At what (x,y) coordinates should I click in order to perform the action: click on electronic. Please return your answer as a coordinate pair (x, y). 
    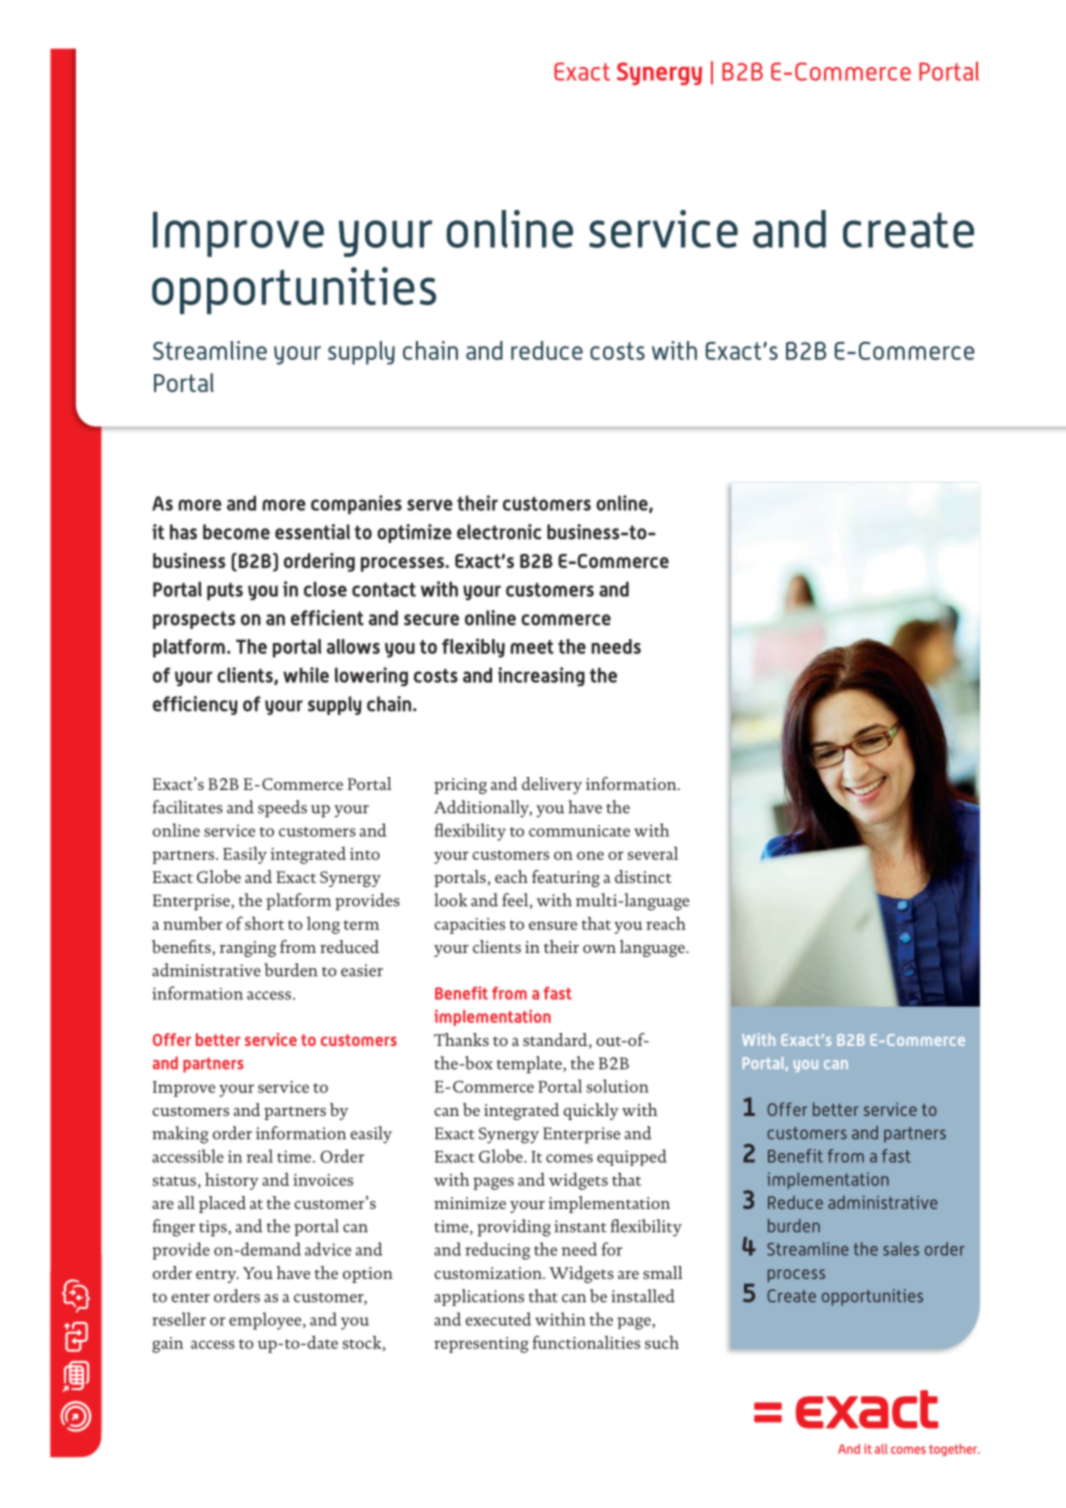
    Looking at the image, I should click on (499, 532).
